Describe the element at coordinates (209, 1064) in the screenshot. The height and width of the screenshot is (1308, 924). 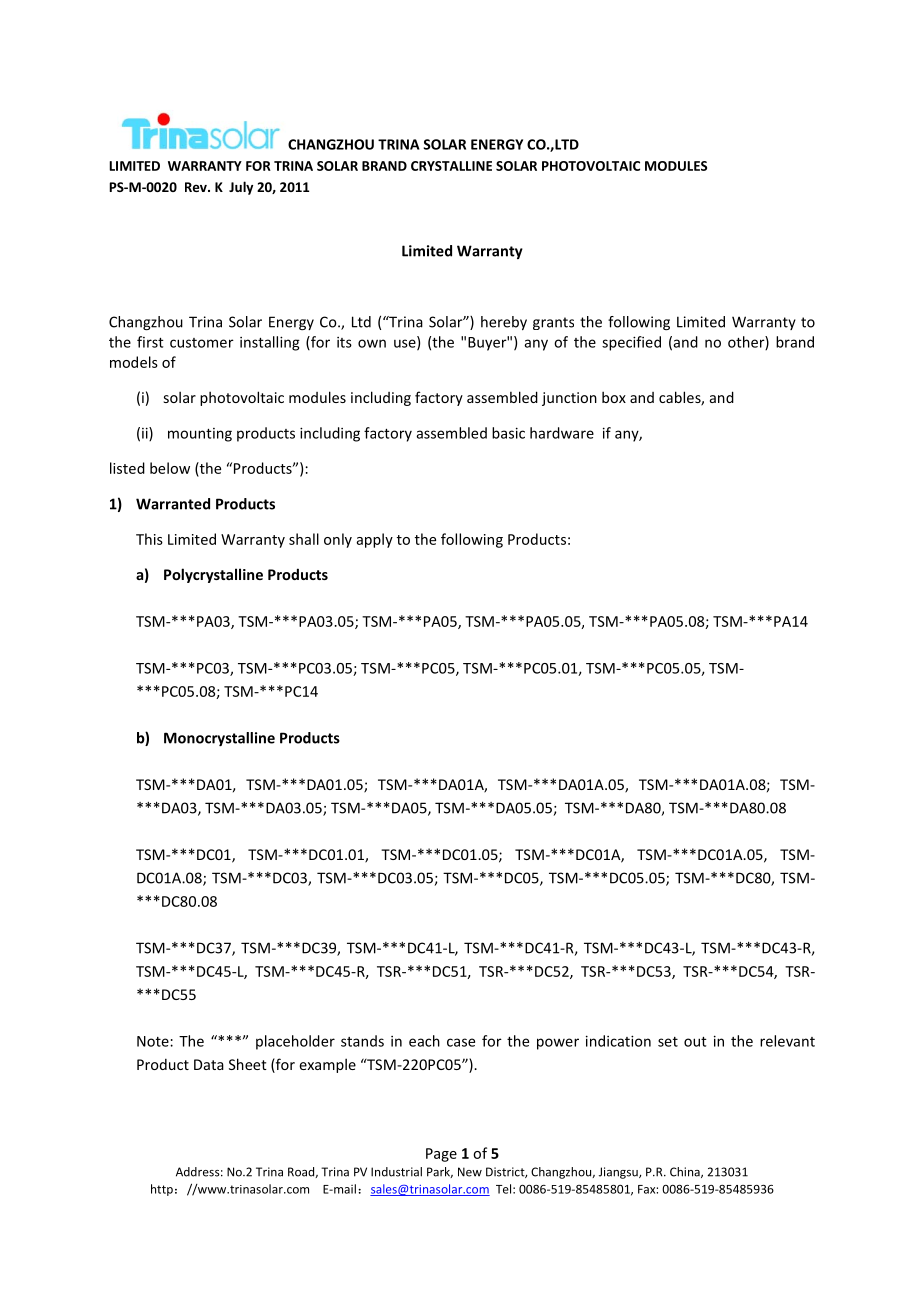
I see `Data` at that location.
